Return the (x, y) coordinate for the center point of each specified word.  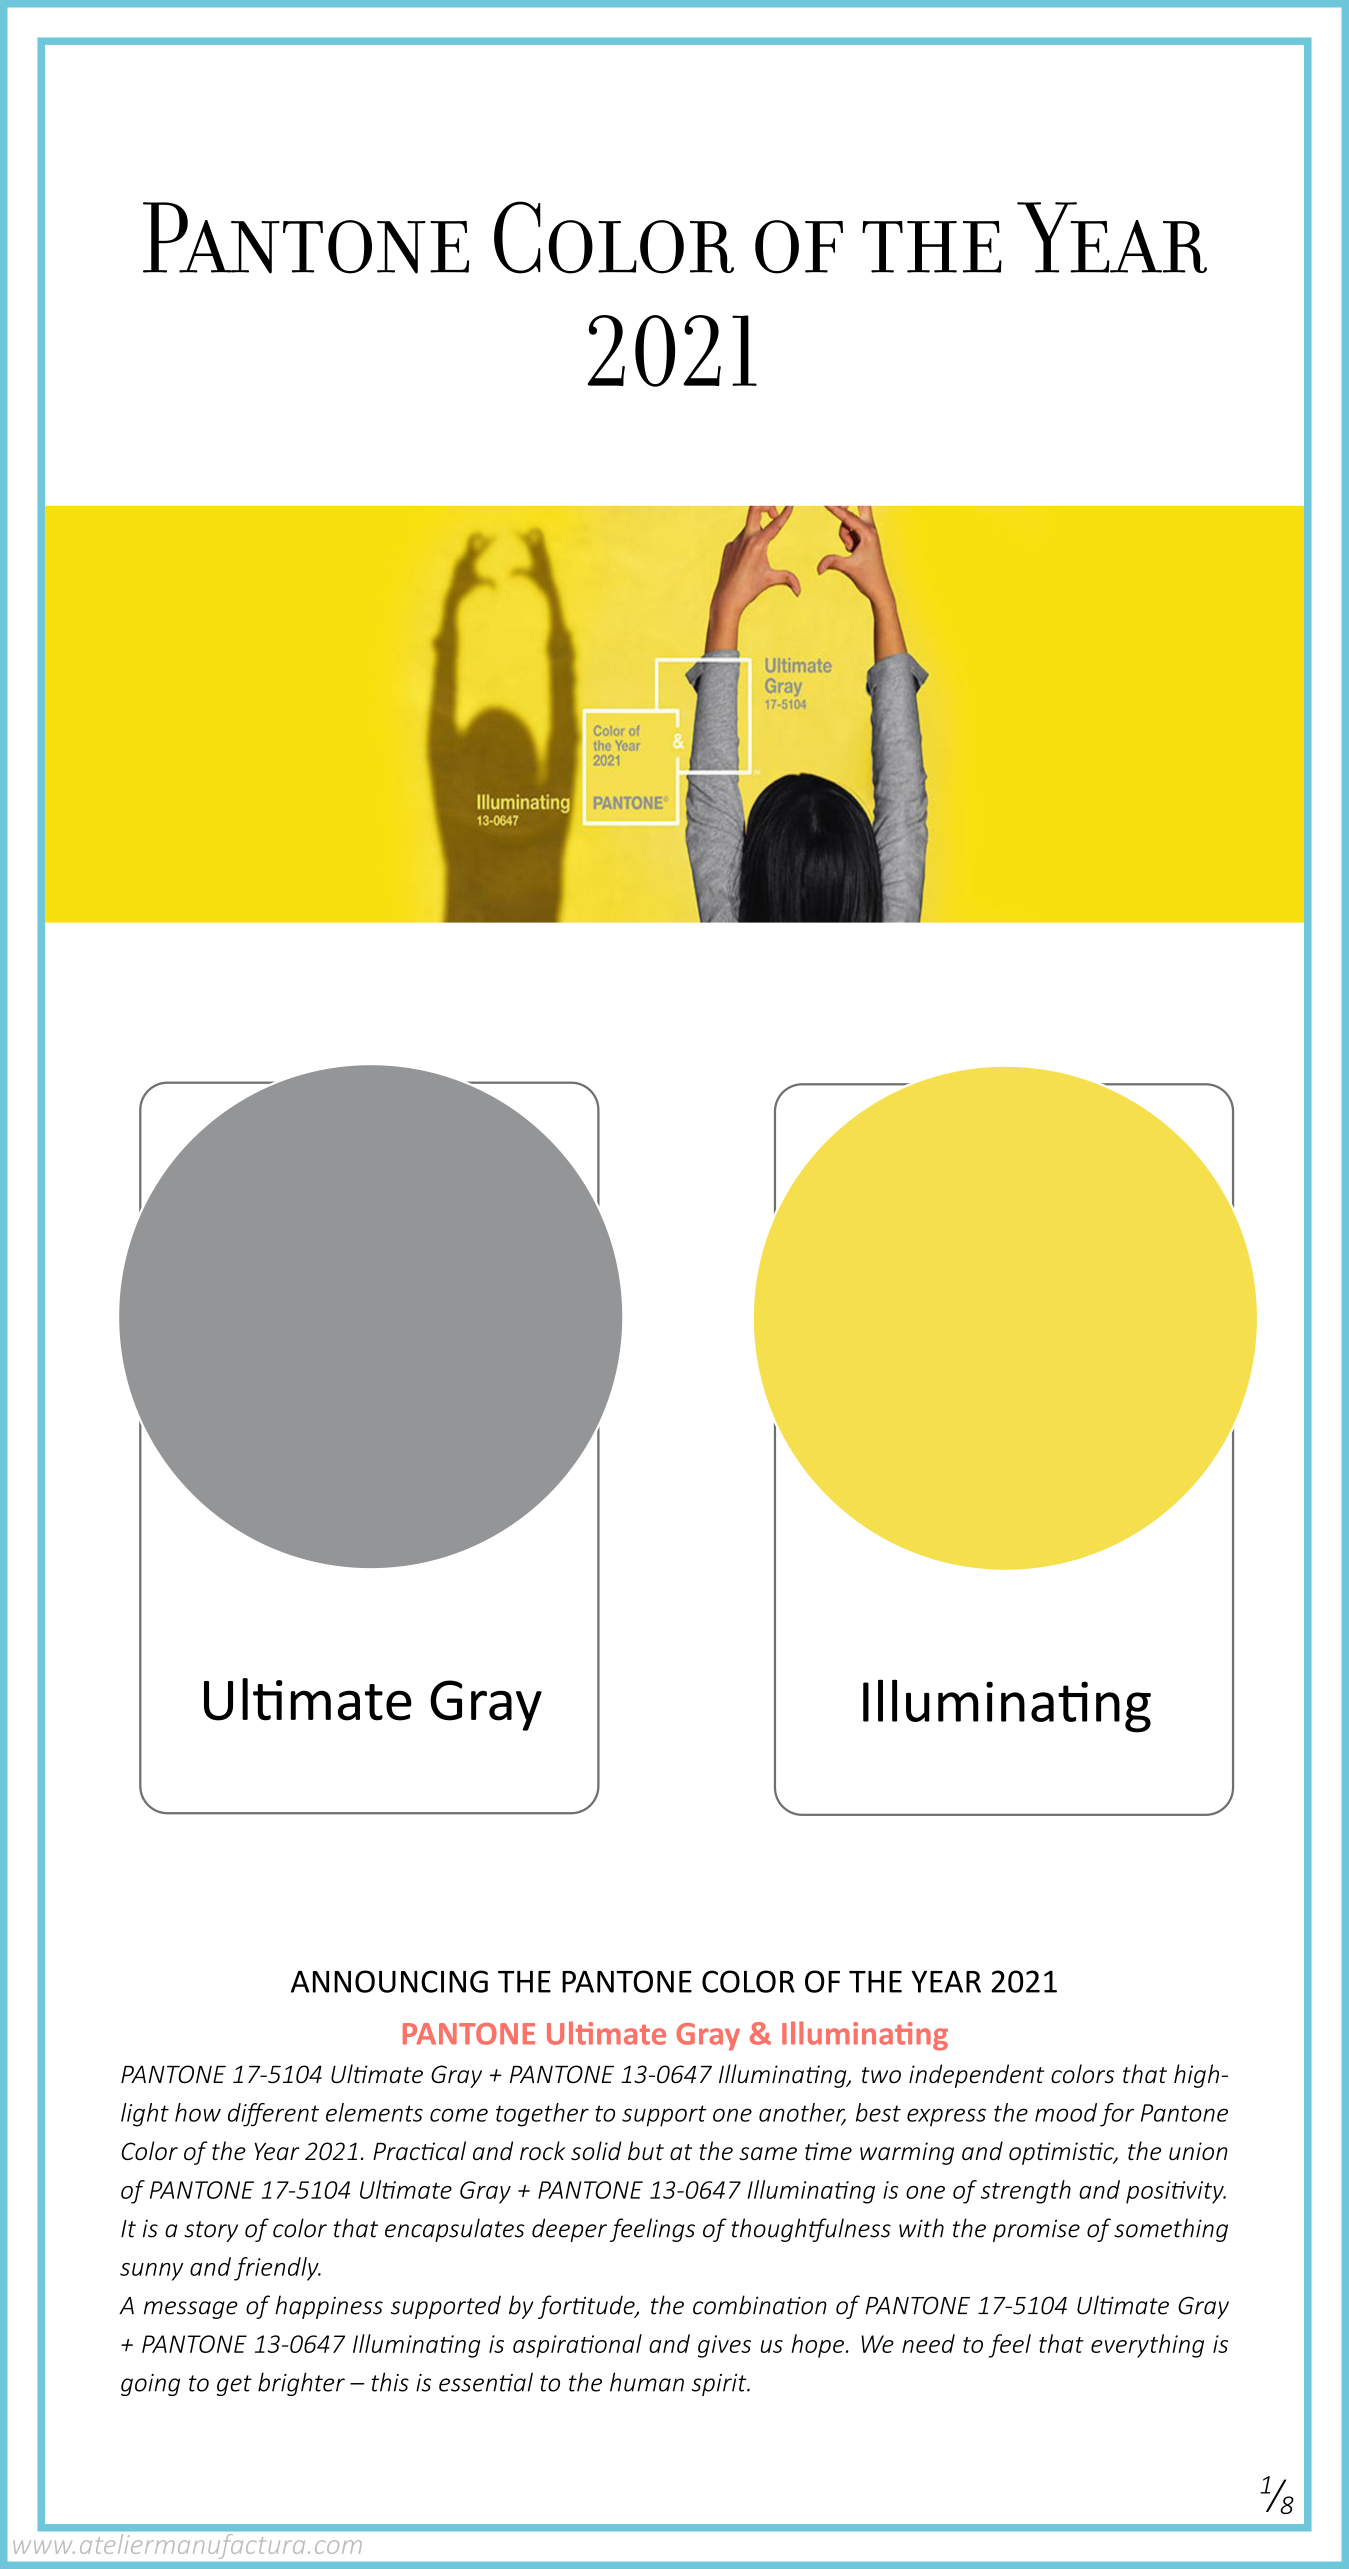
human (647, 2382)
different (273, 2115)
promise (1036, 2230)
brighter (301, 2384)
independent (976, 2076)
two (881, 2075)
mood (1066, 2112)
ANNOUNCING (389, 1981)
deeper (569, 2230)
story (211, 2231)
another (802, 2113)
